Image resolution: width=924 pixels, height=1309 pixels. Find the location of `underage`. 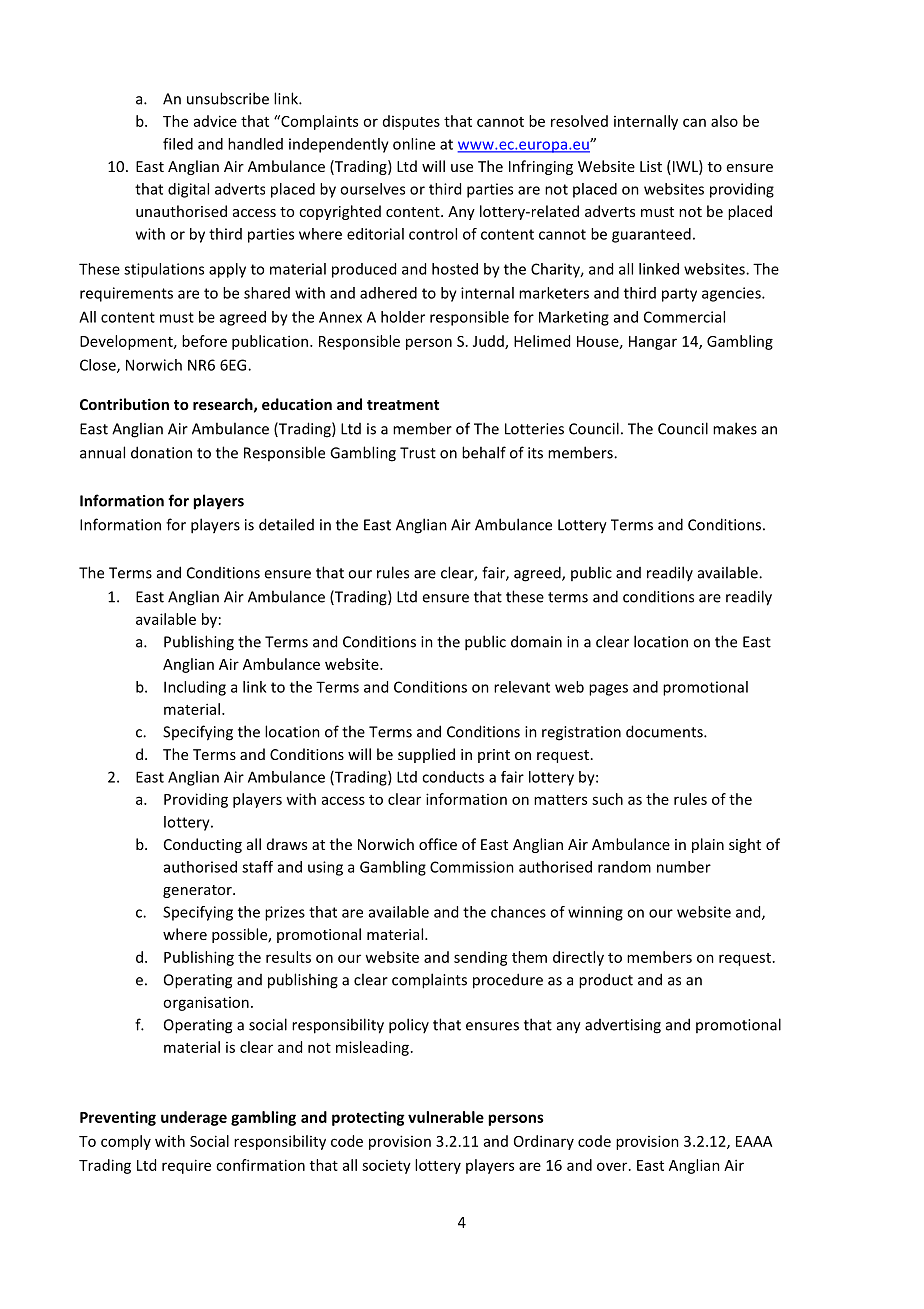

underage is located at coordinates (194, 1118).
